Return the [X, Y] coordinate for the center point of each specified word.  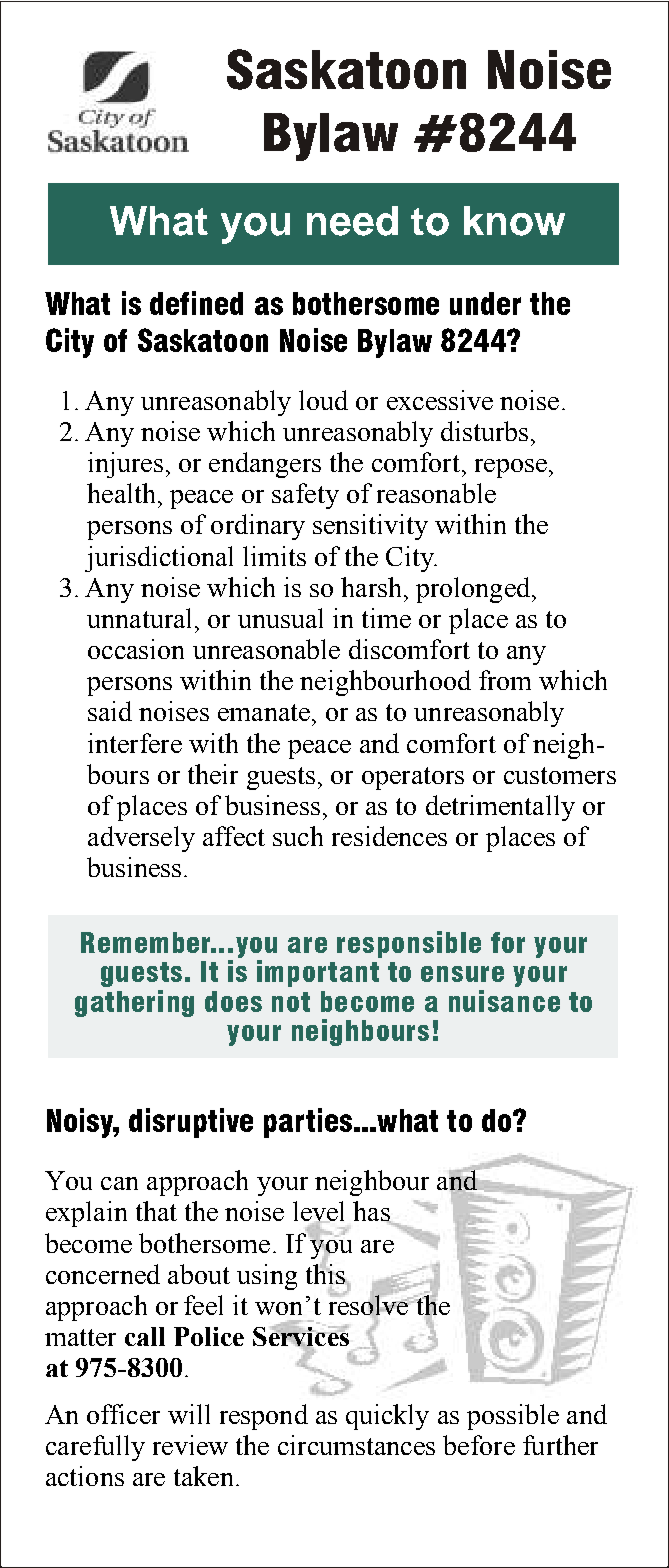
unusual [280, 618]
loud [323, 400]
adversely [141, 839]
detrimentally [500, 808]
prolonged [474, 590]
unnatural [139, 618]
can [119, 1183]
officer [123, 1414]
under [485, 303]
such [298, 836]
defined [196, 303]
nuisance [504, 1001]
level [318, 1212]
